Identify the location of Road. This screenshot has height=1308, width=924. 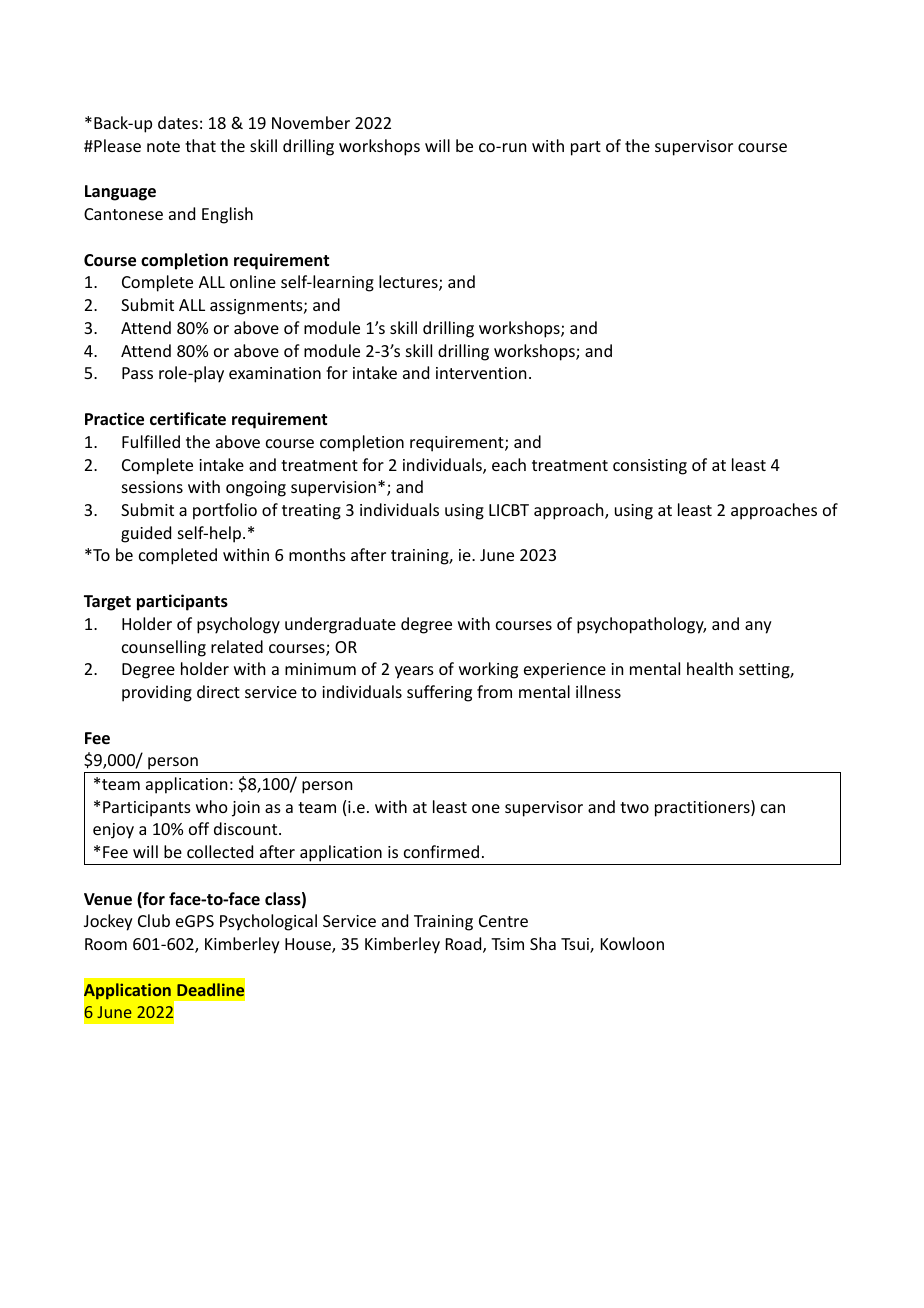
(465, 945).
